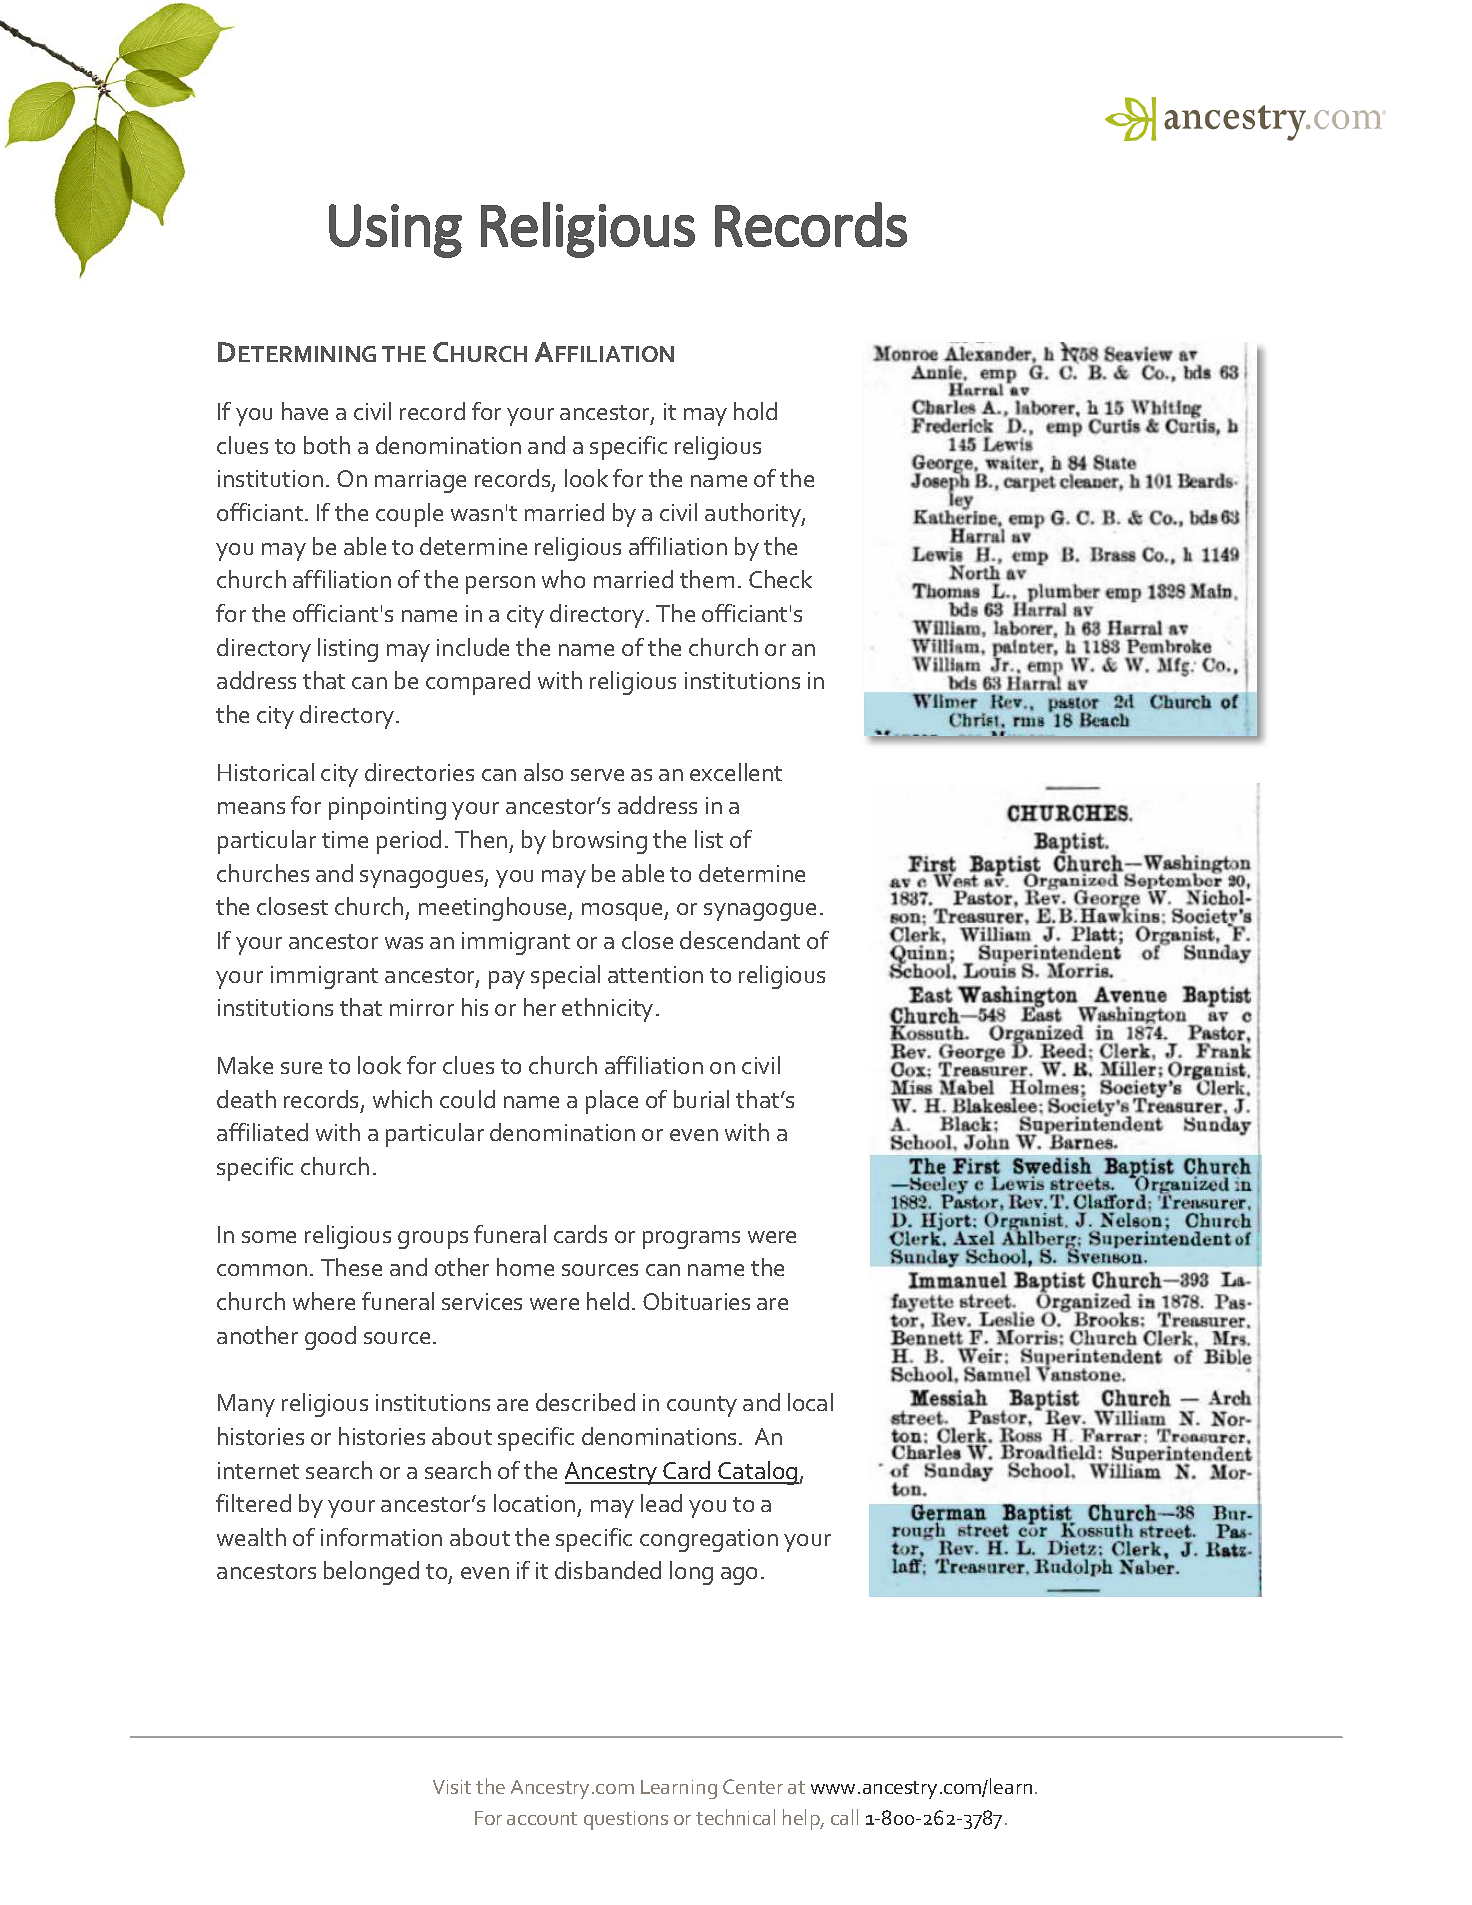  I want to click on Center, so click(753, 1786).
